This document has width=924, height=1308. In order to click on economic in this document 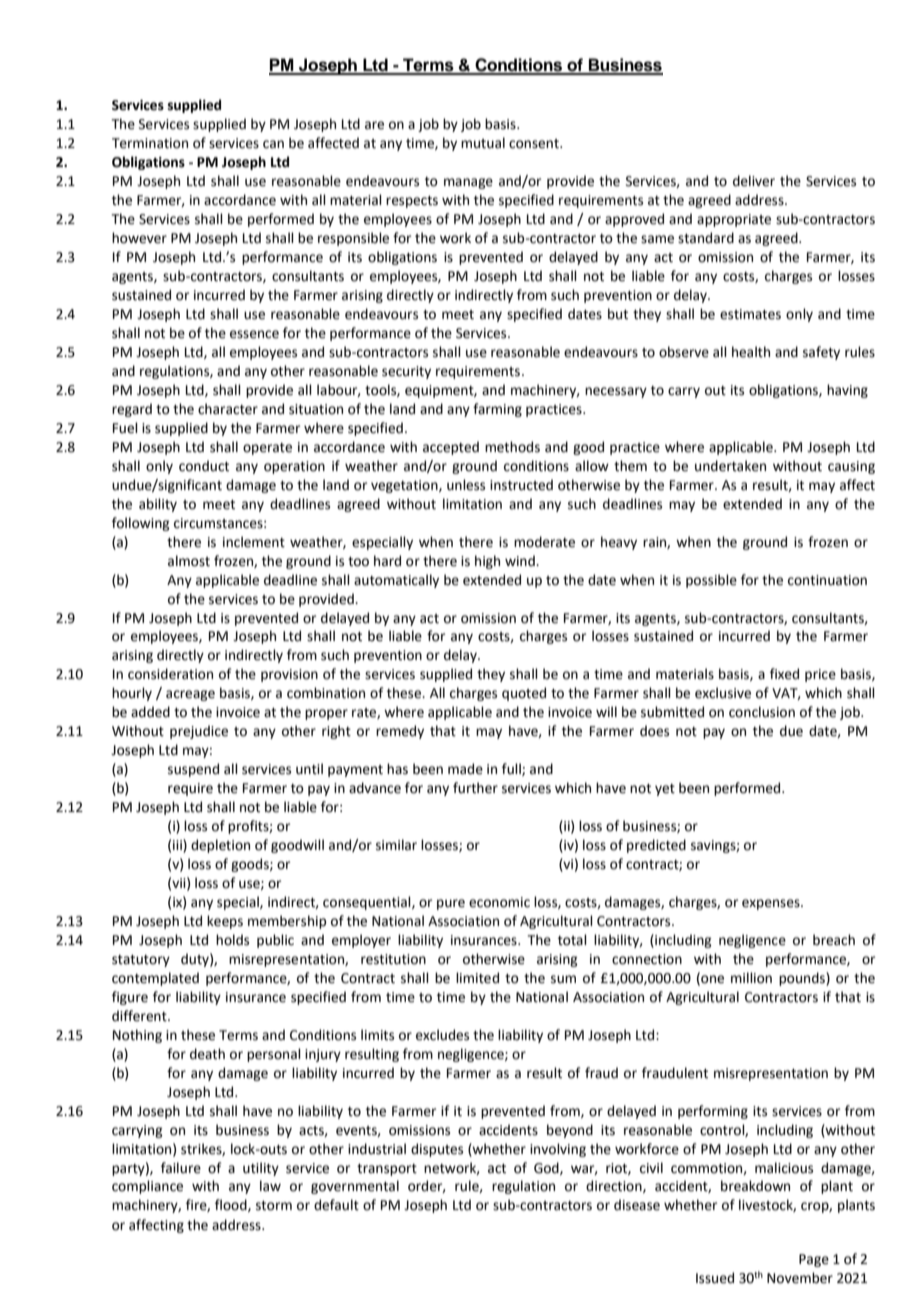, I will do `click(499, 902)`.
